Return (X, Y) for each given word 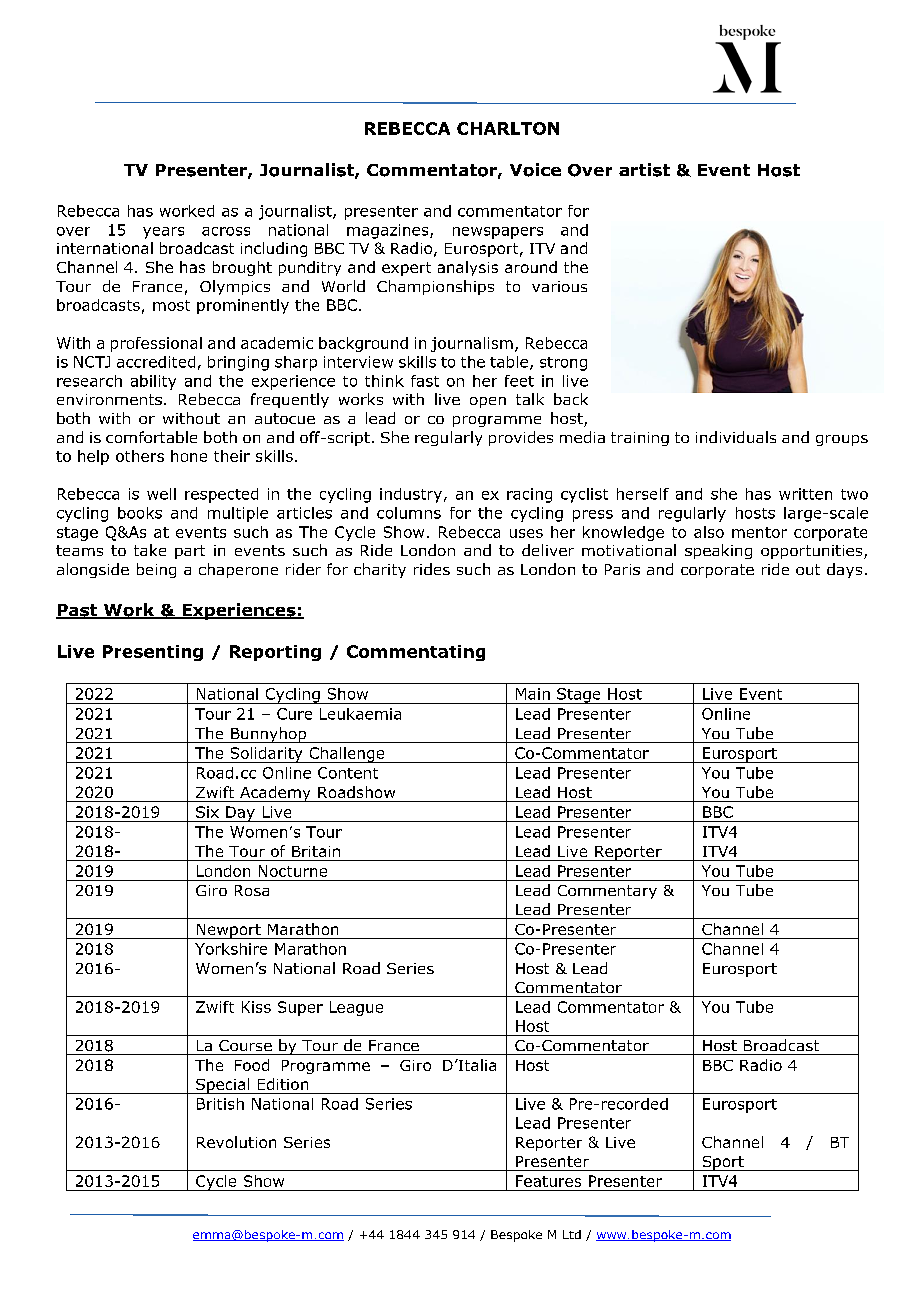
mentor (759, 532)
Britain (316, 851)
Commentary (607, 892)
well (161, 494)
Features (548, 1181)
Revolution (236, 1142)
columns (409, 513)
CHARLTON (508, 128)
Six (207, 812)
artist (644, 170)
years (163, 233)
